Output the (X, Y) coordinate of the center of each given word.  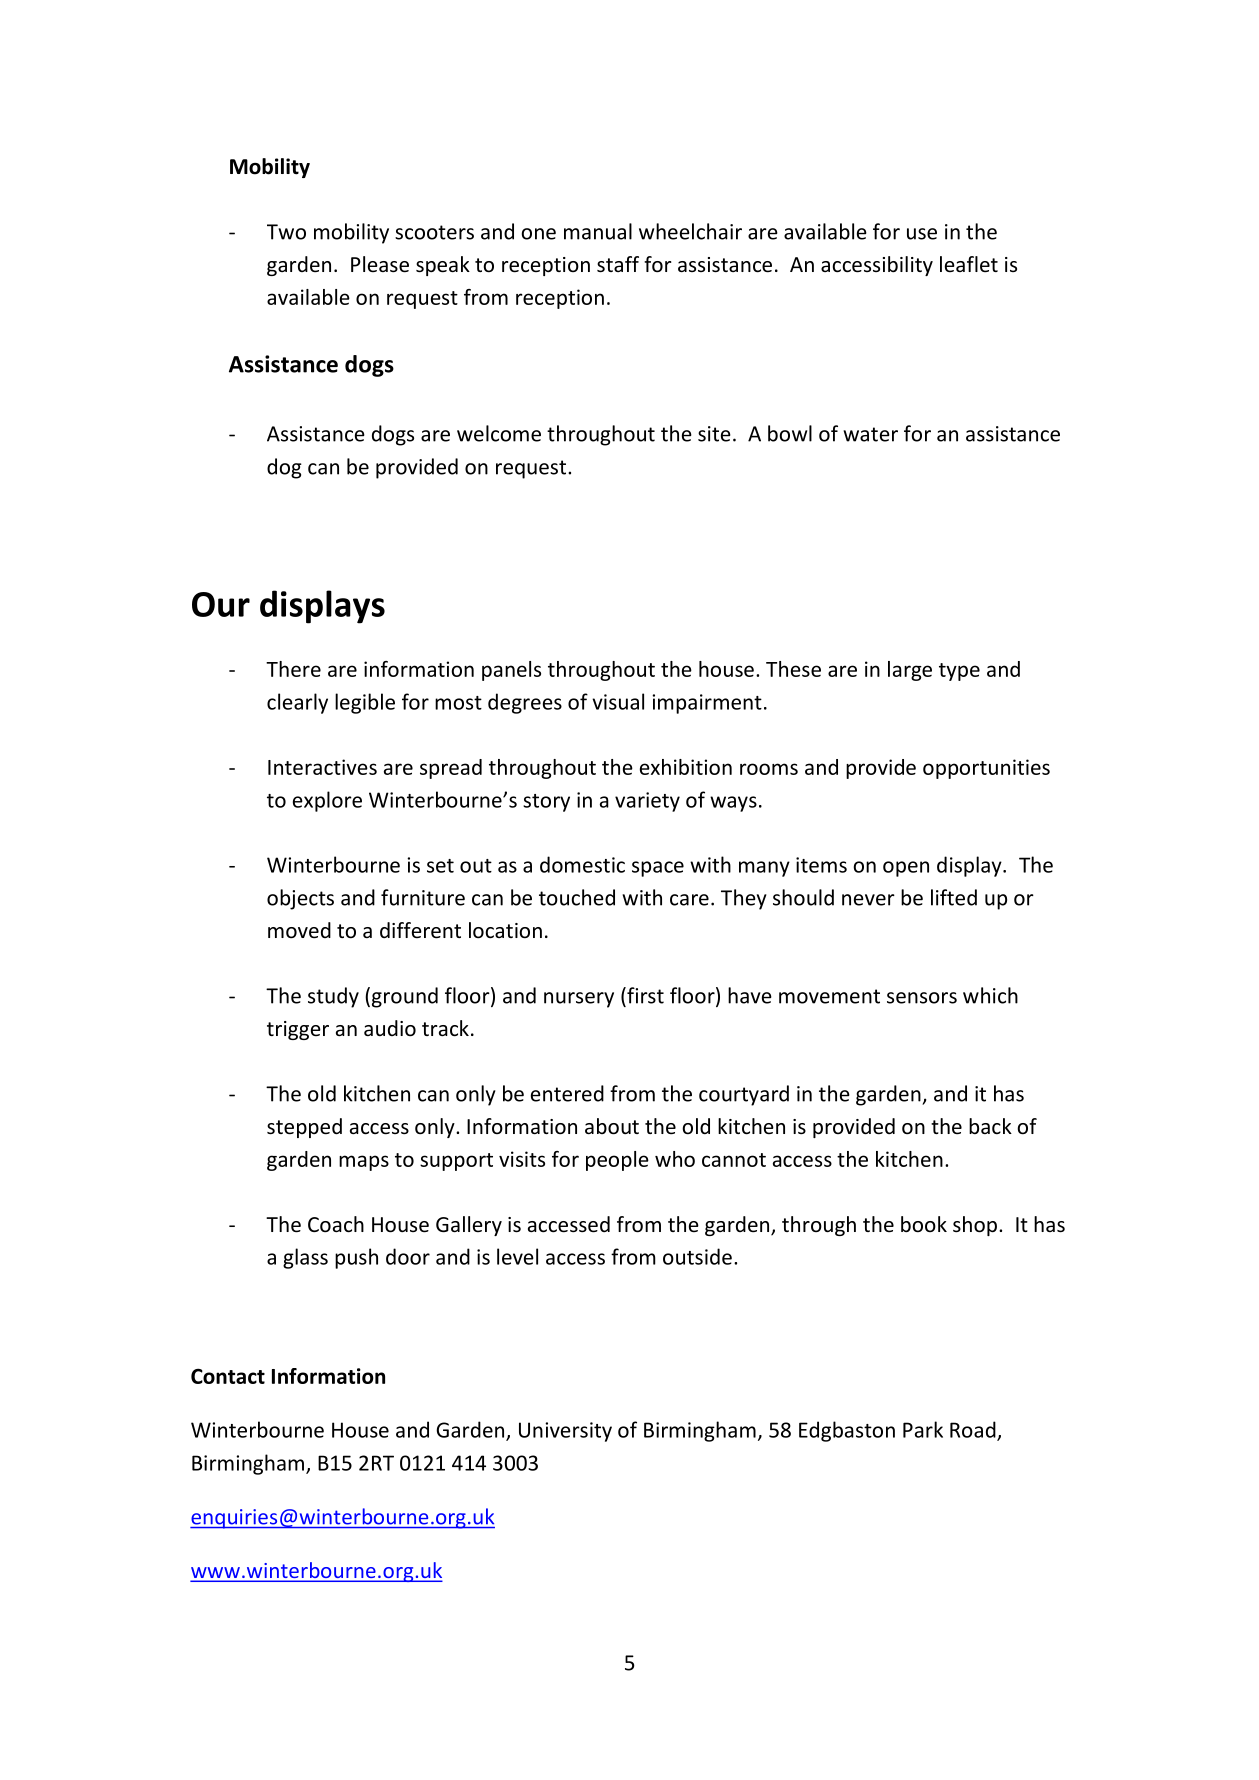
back (990, 1126)
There (293, 669)
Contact (228, 1376)
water (870, 434)
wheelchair (690, 231)
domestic (582, 864)
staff (618, 264)
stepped (304, 1128)
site (714, 434)
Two (286, 232)
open (906, 869)
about (612, 1126)
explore (327, 801)
